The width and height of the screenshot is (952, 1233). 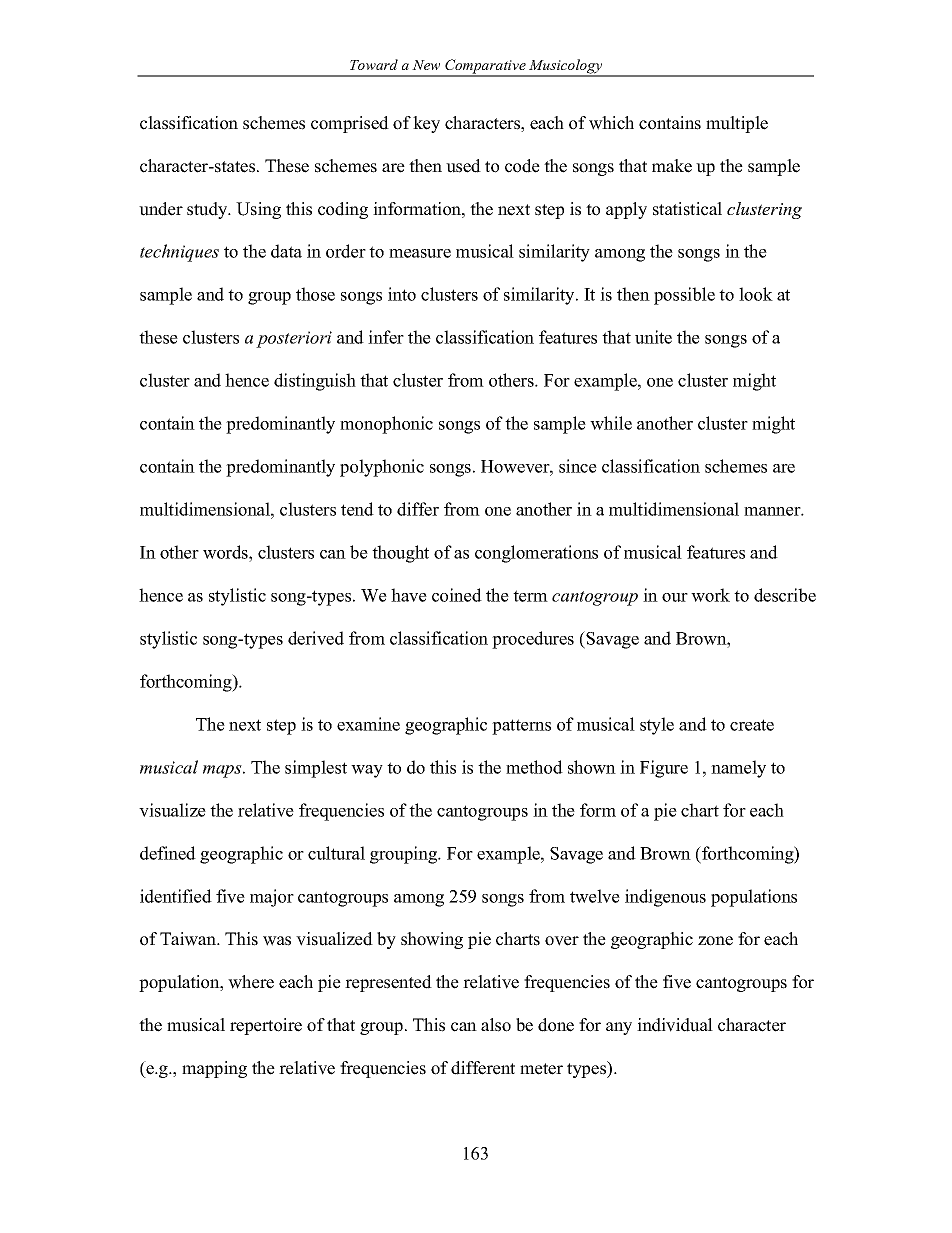 I want to click on words, so click(x=226, y=552).
